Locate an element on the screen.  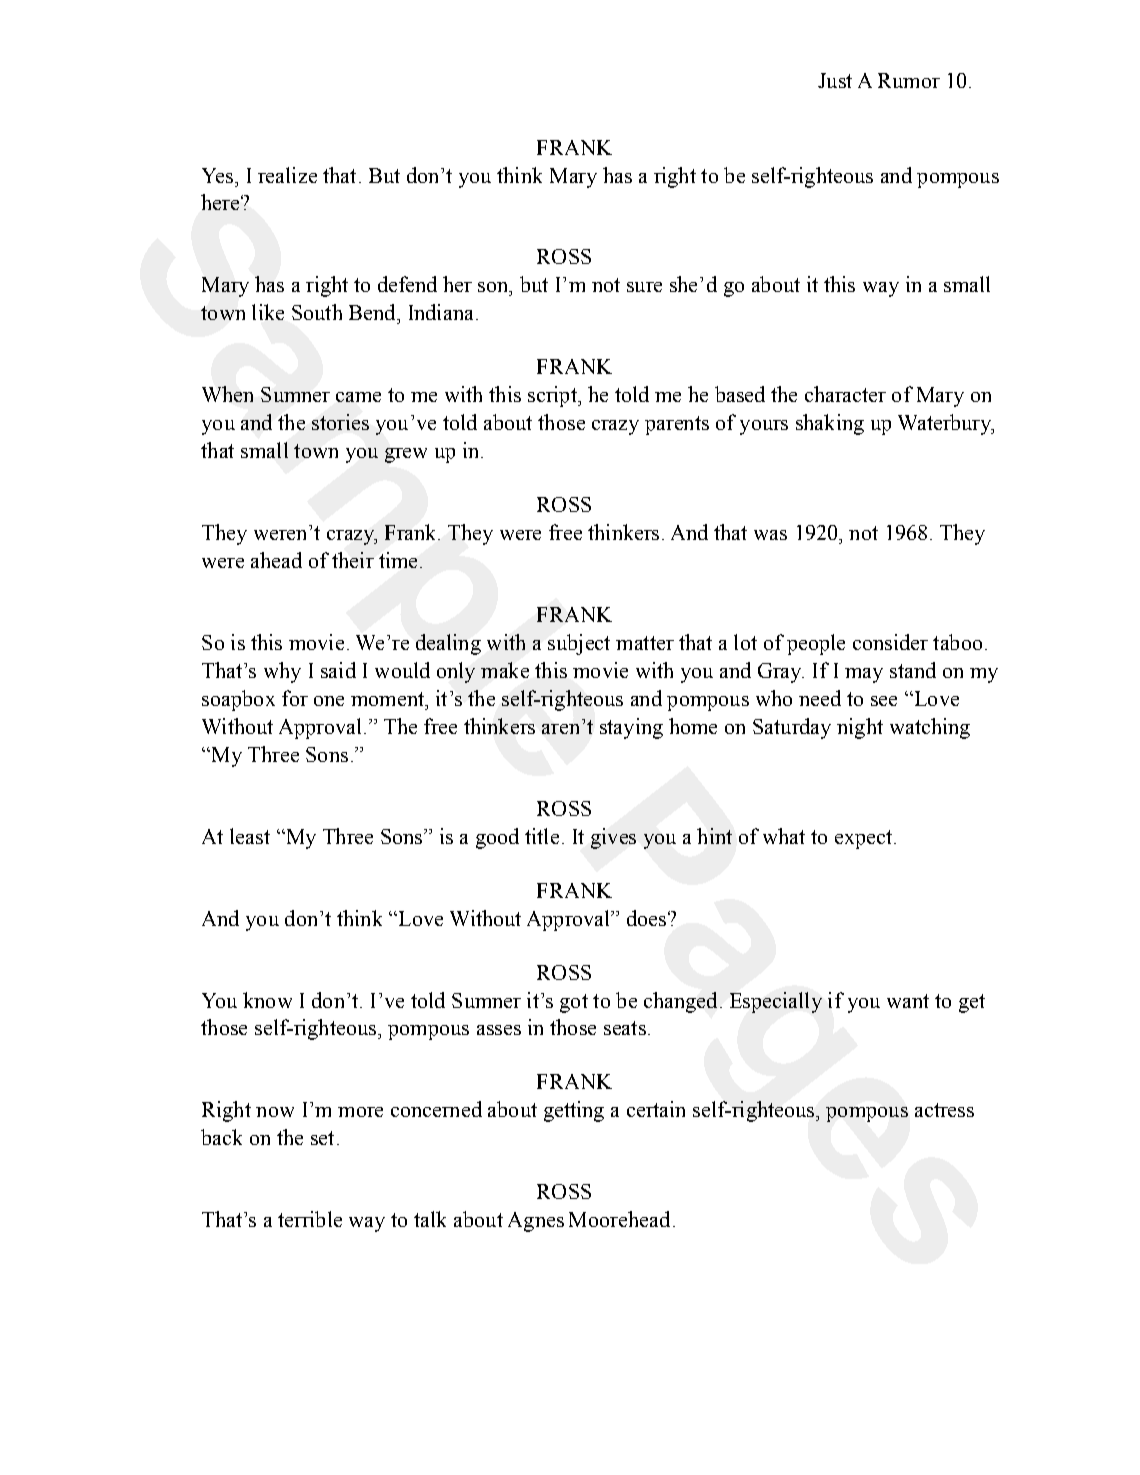
terrible is located at coordinates (310, 1219).
